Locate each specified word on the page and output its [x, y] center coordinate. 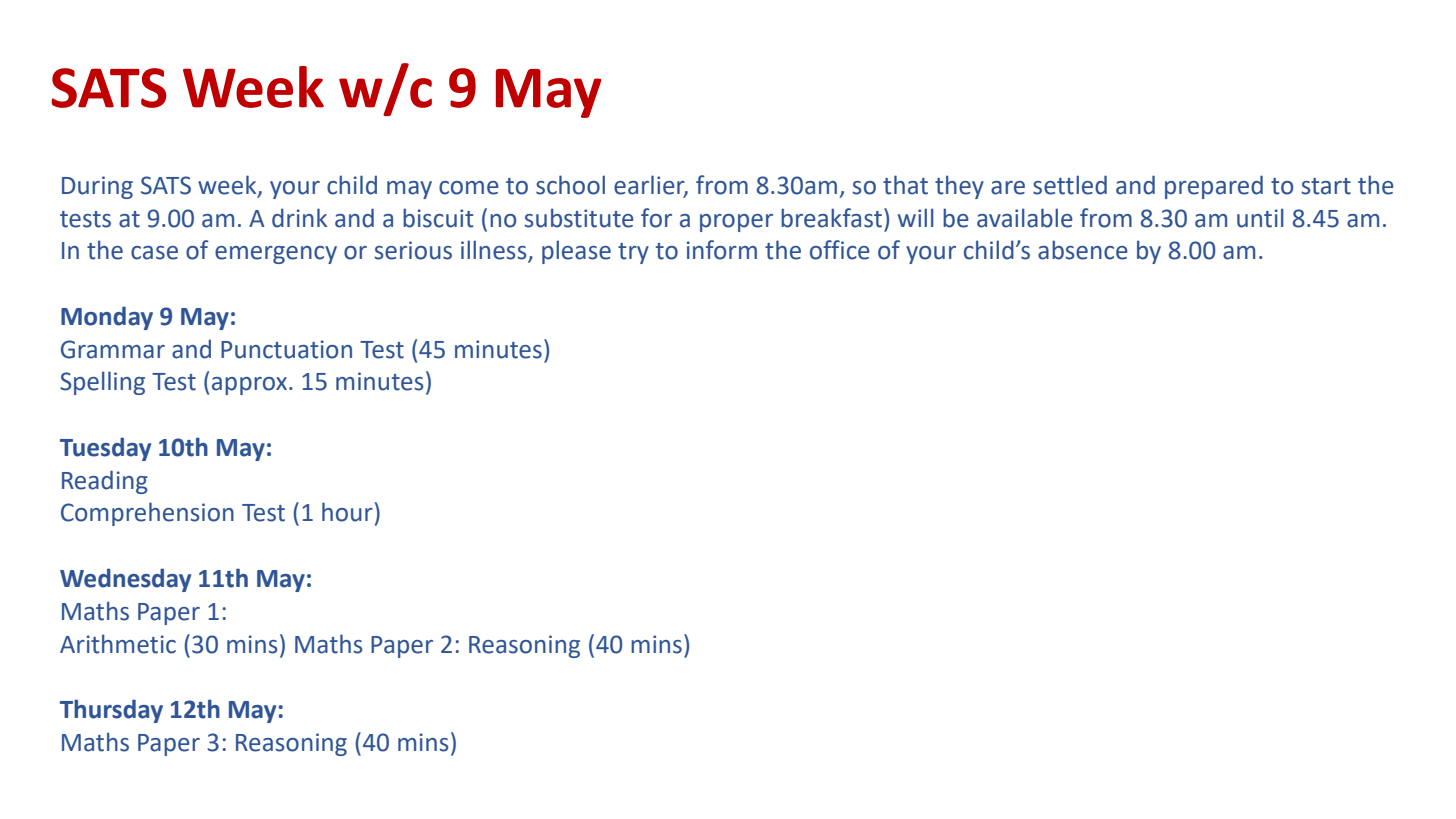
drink [299, 218]
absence [1083, 250]
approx [249, 386]
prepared [1214, 187]
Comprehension [147, 514]
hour [347, 512]
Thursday [111, 711]
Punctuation [286, 349]
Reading [105, 482]
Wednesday [125, 580]
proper [736, 223]
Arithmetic [118, 644]
